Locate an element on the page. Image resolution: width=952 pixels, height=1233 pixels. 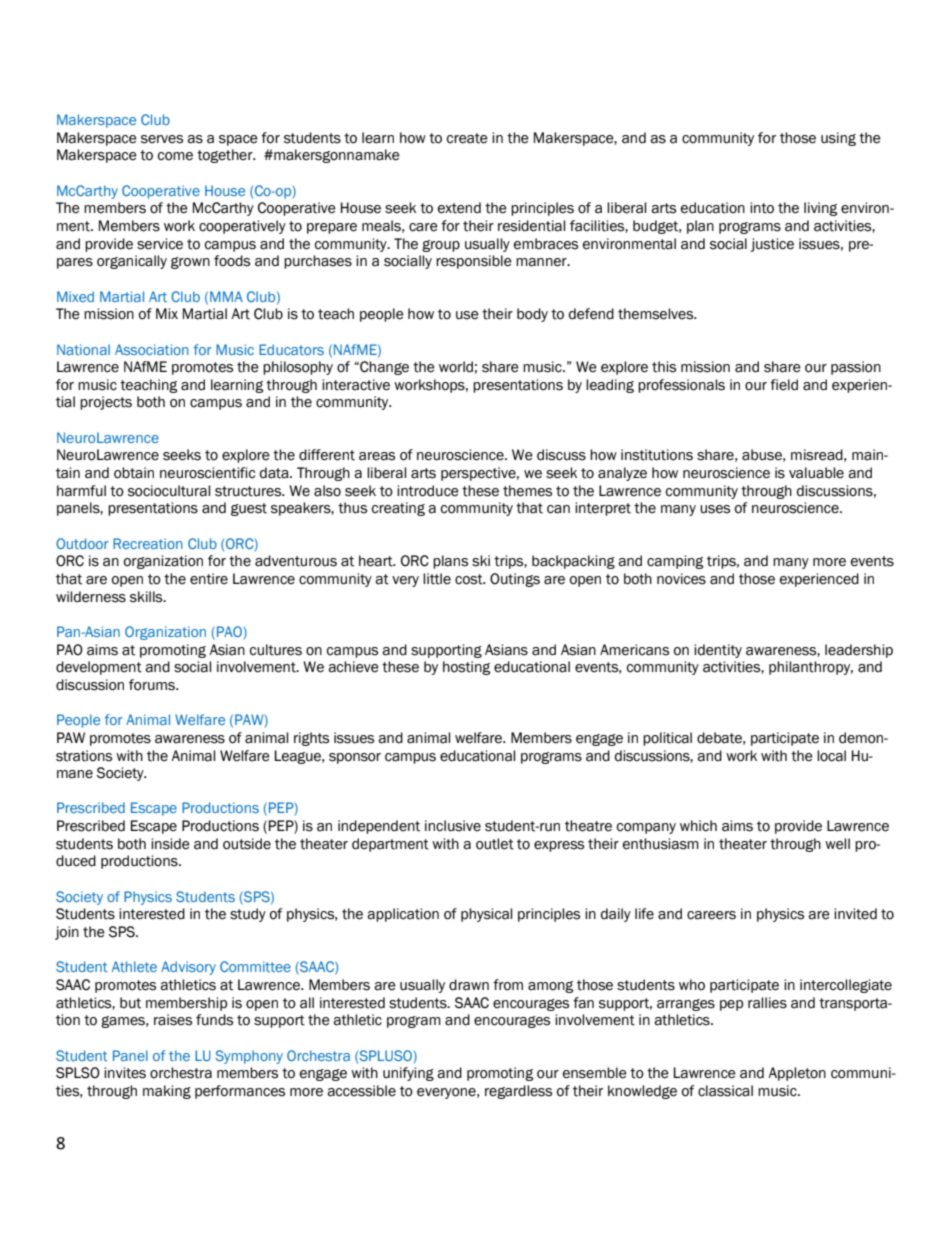
unifying is located at coordinates (408, 1074).
